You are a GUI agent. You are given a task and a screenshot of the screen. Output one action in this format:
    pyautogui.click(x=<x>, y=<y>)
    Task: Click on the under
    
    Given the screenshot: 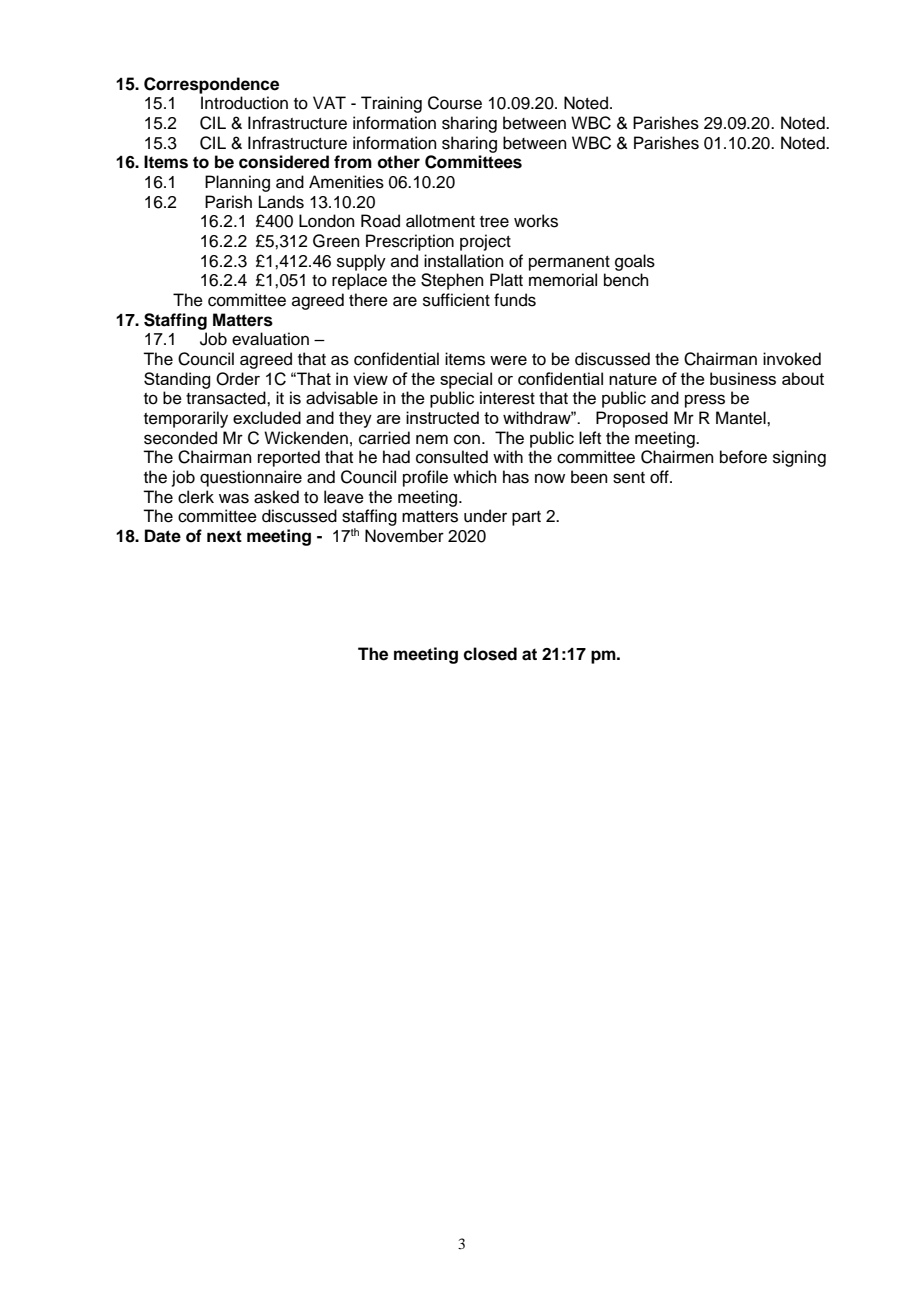 What is the action you would take?
    pyautogui.click(x=485, y=516)
